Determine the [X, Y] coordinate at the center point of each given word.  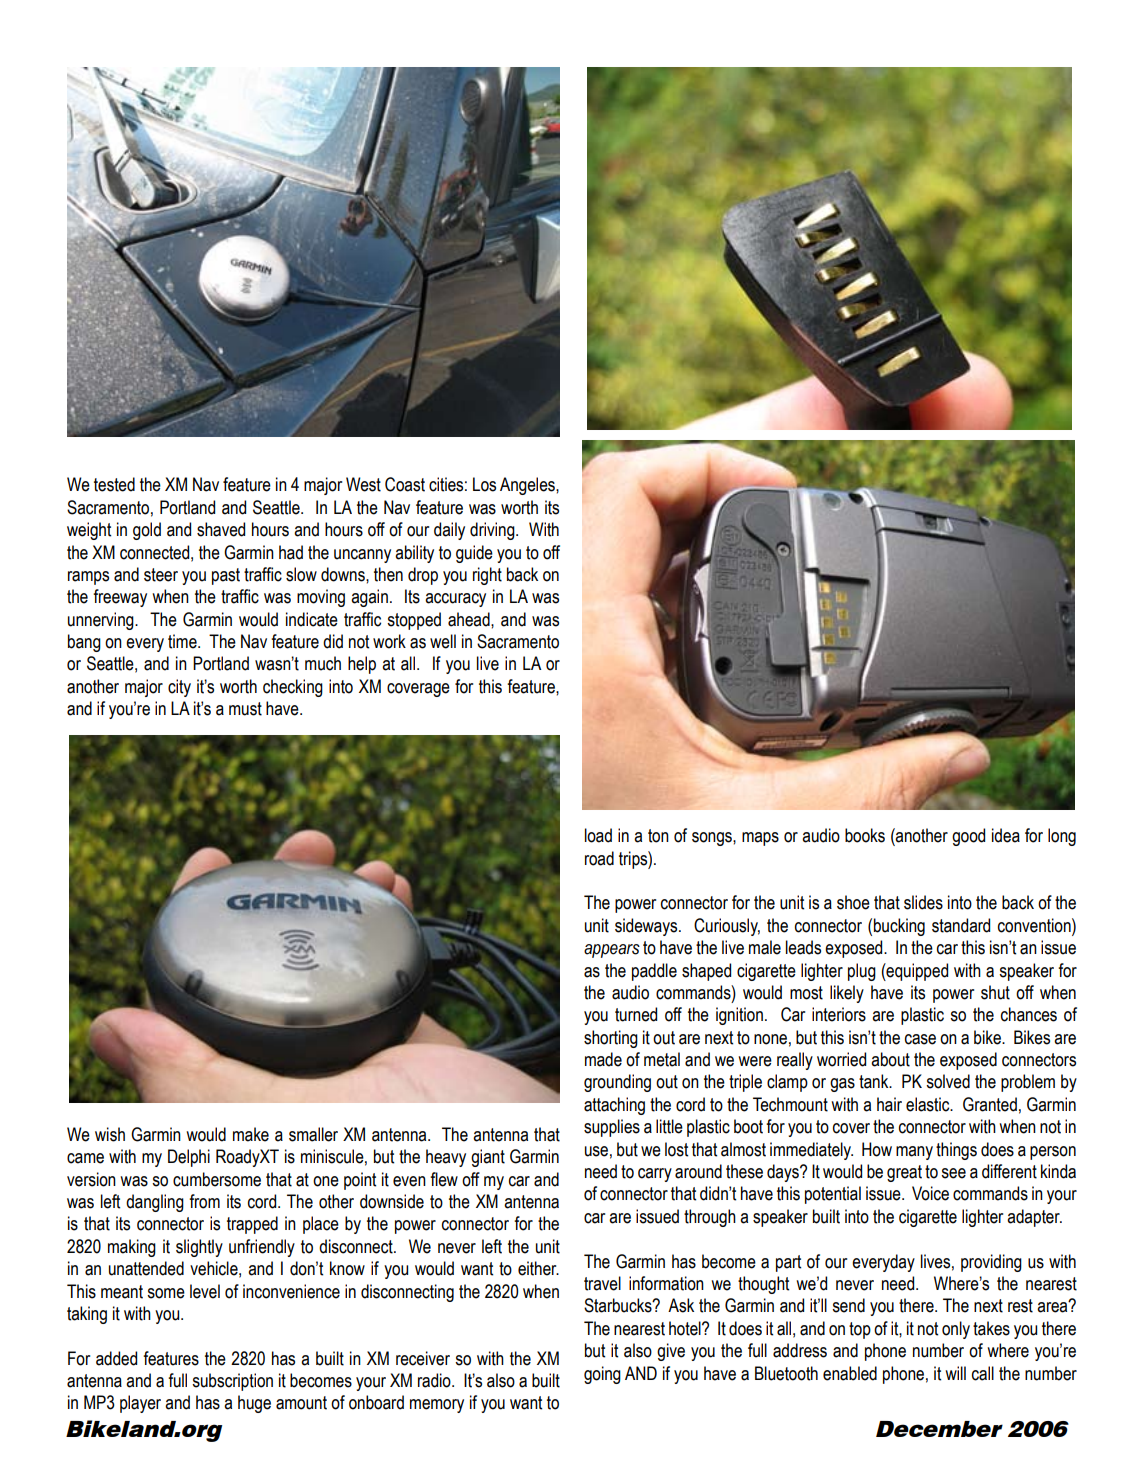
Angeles [528, 486]
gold [147, 531]
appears [612, 951]
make [251, 1134]
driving [493, 531]
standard [961, 925]
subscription [232, 1382]
